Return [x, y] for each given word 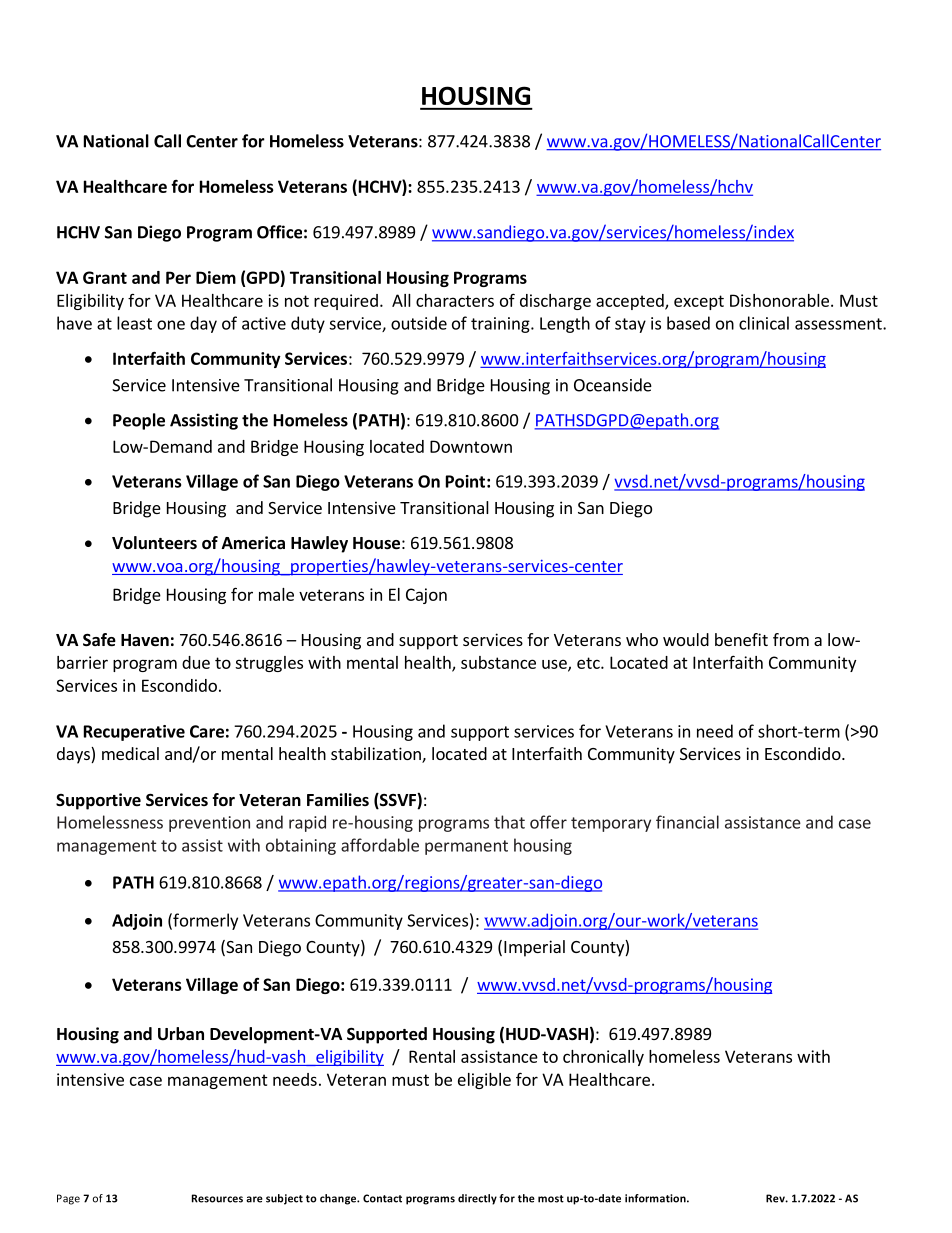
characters [455, 300]
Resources [217, 1198]
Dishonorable [779, 300]
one [171, 325]
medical [130, 753]
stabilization [377, 755]
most [551, 1199]
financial [687, 822]
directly [477, 1199]
